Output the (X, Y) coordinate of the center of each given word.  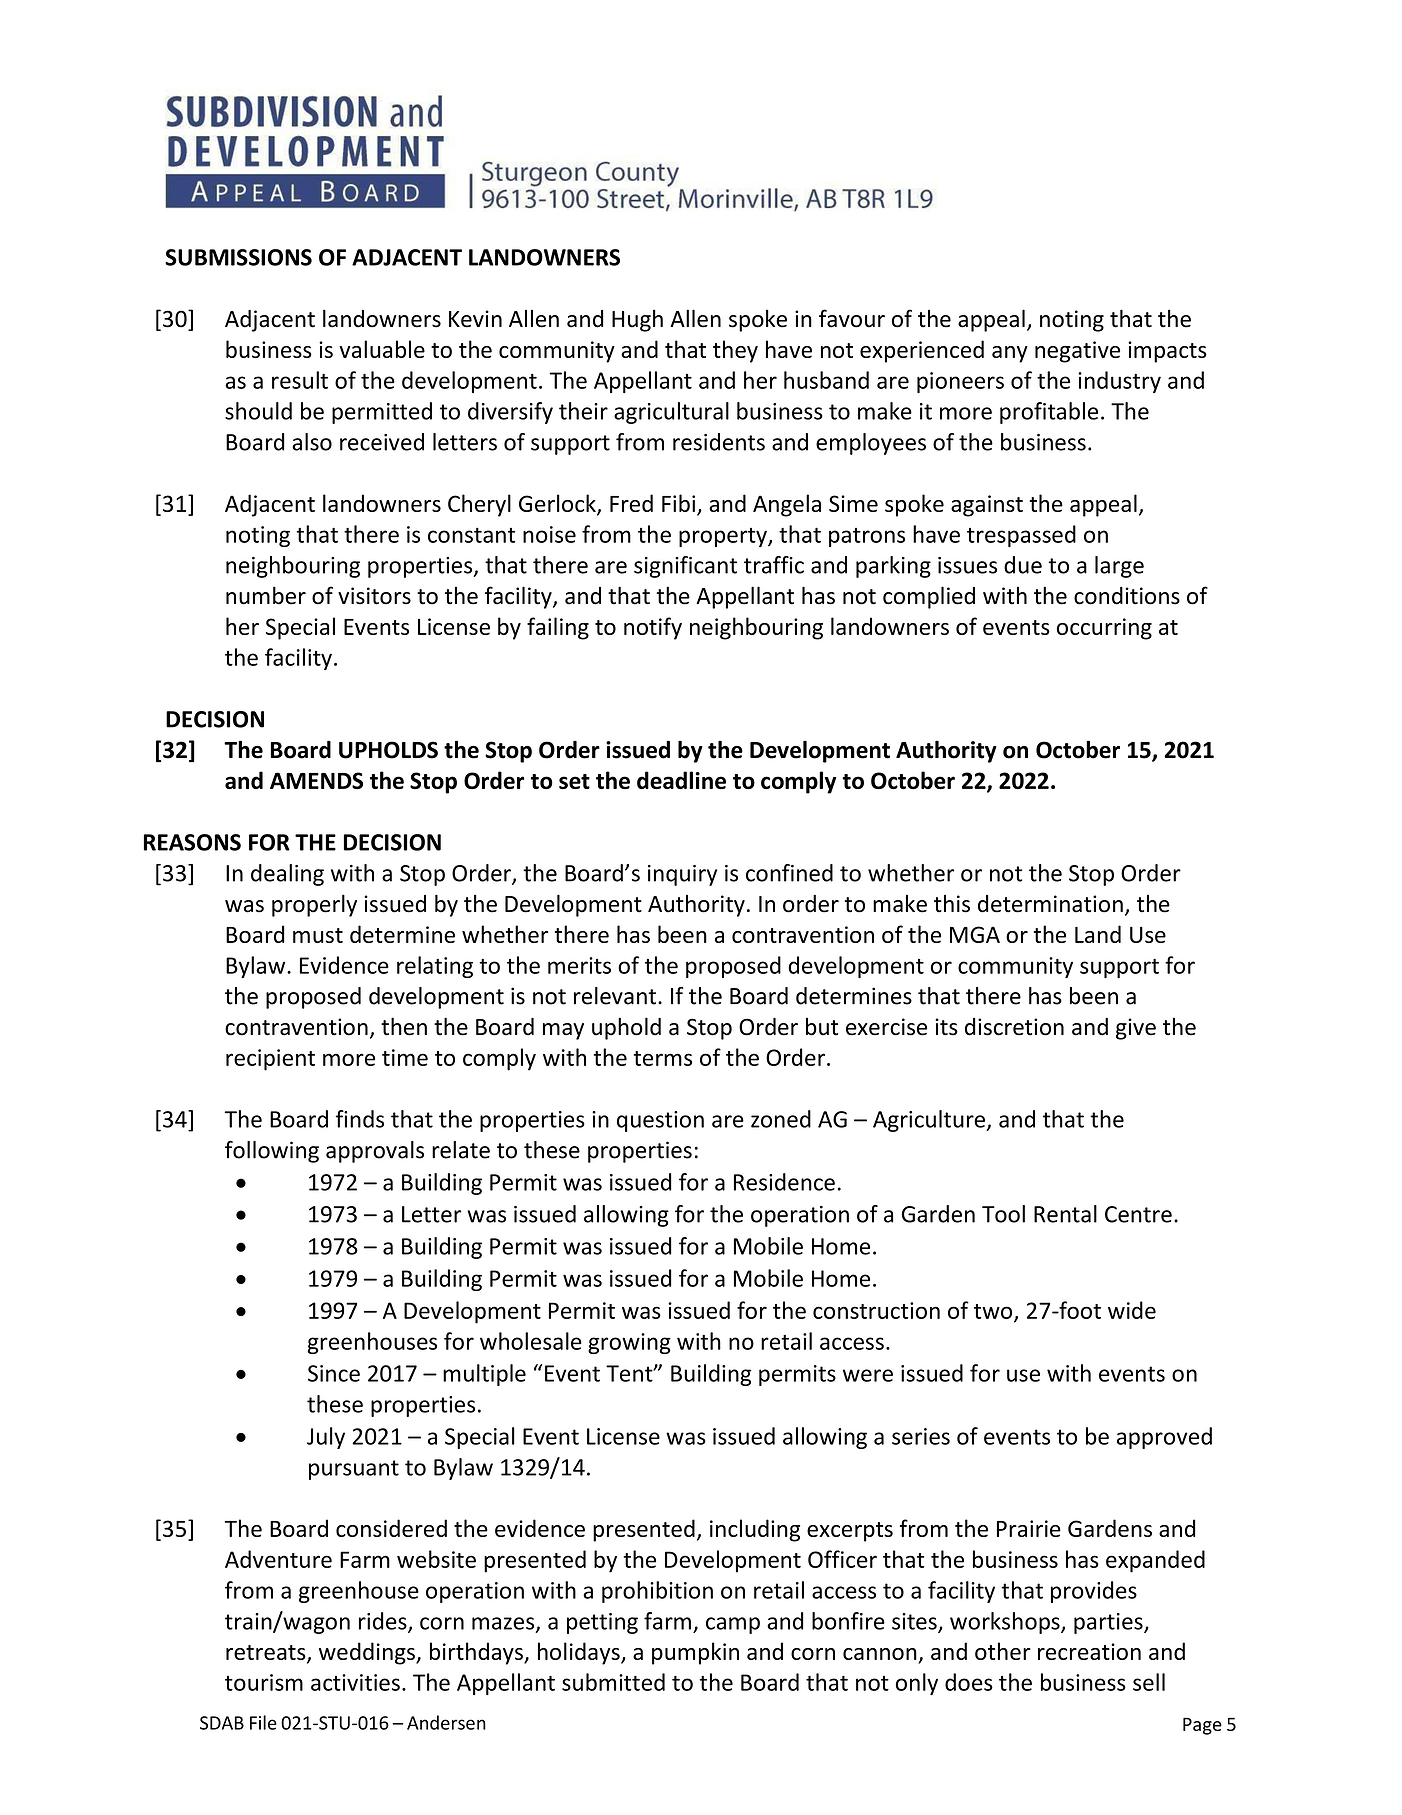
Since (334, 1373)
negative (1077, 352)
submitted (613, 1682)
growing (629, 1343)
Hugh (637, 320)
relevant (616, 996)
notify (653, 628)
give (1136, 1029)
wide (1132, 1310)
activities (355, 1682)
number (266, 595)
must (318, 935)
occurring (1104, 629)
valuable (382, 349)
